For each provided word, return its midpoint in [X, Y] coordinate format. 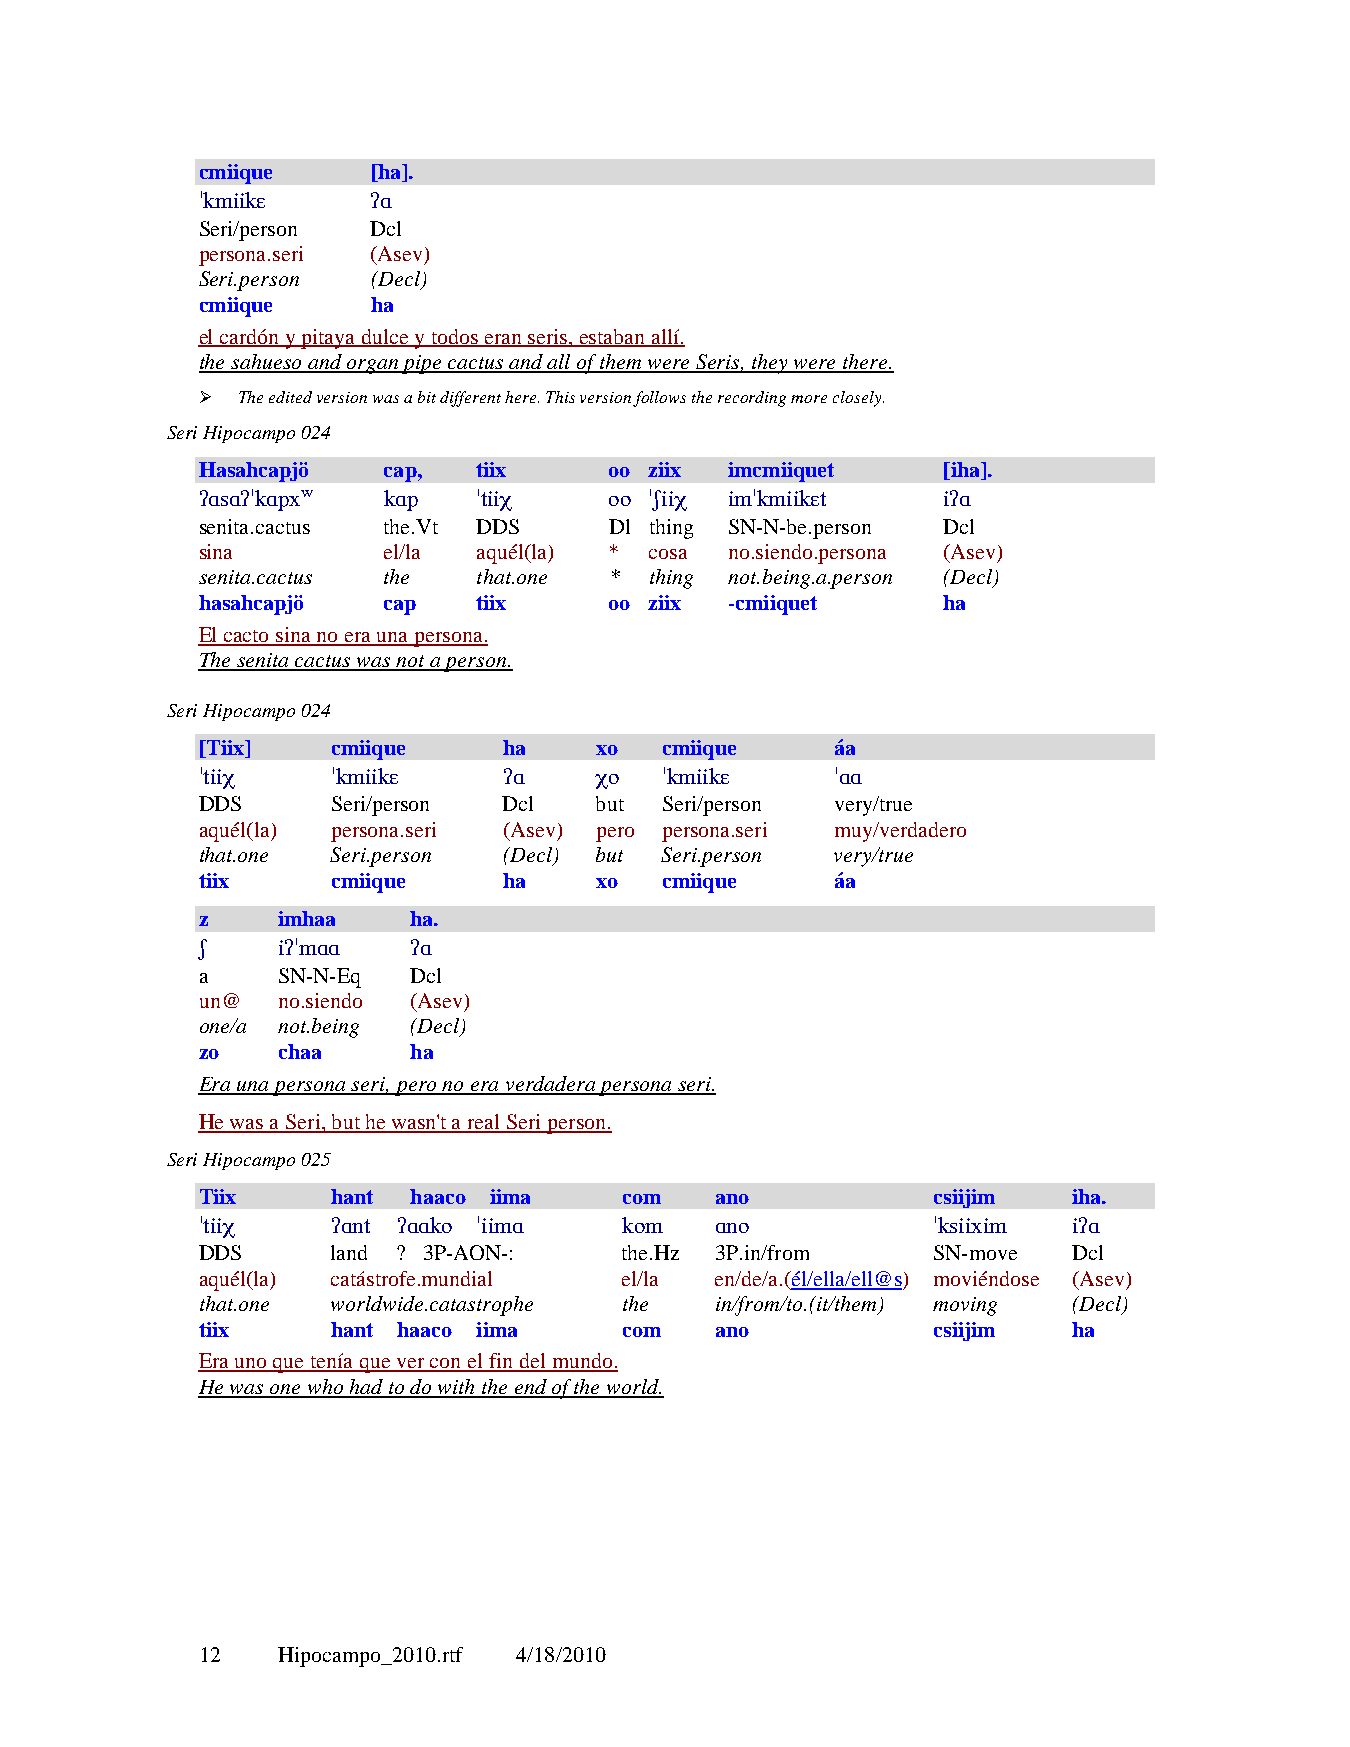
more [809, 399]
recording [752, 399]
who [325, 1388]
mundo [582, 1362]
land [349, 1252]
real [484, 1123]
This [560, 397]
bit [427, 397]
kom [642, 1225]
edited [290, 397]
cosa [668, 554]
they [770, 364]
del [532, 1362]
